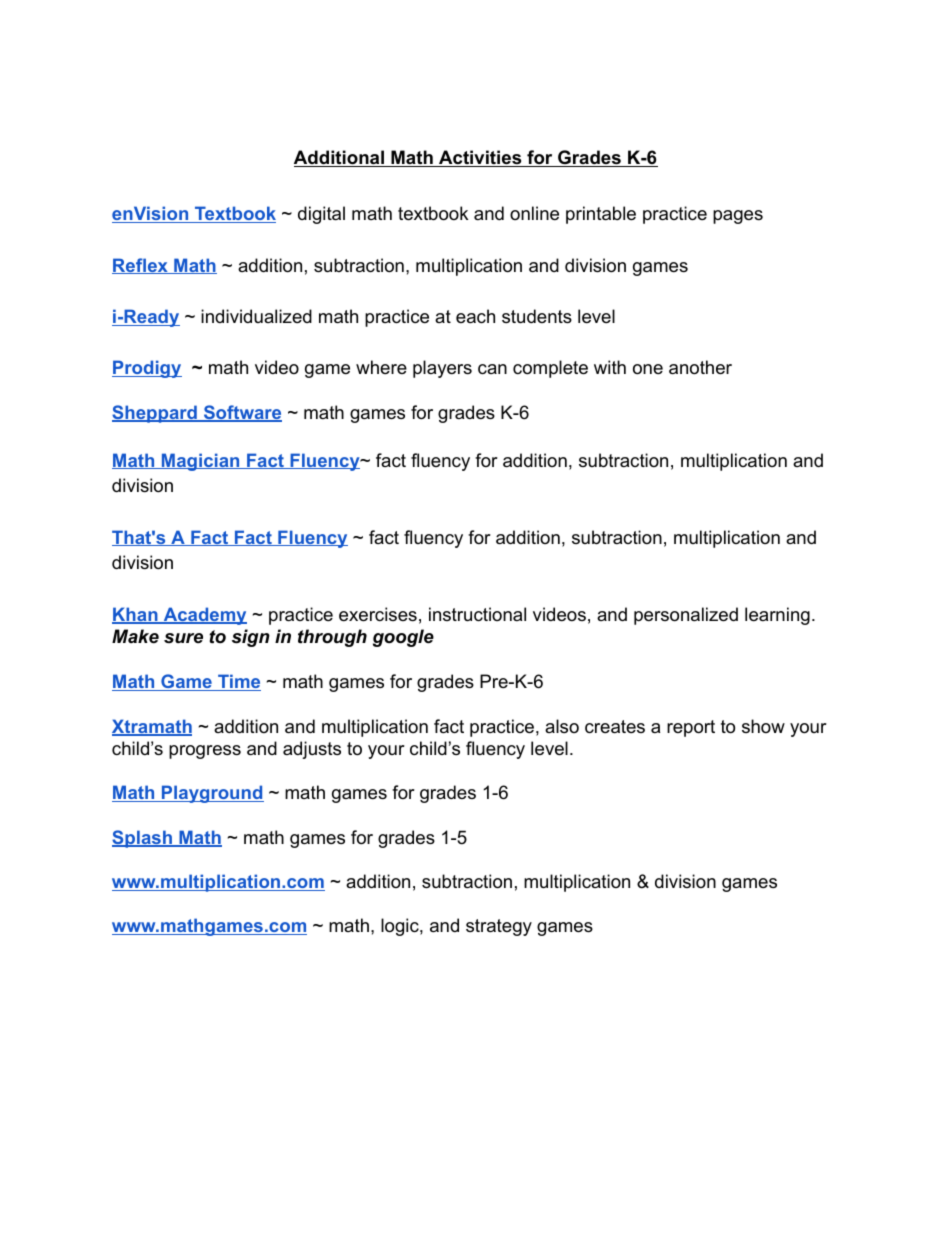 This screenshot has height=1233, width=952. I want to click on Academy, so click(204, 616).
